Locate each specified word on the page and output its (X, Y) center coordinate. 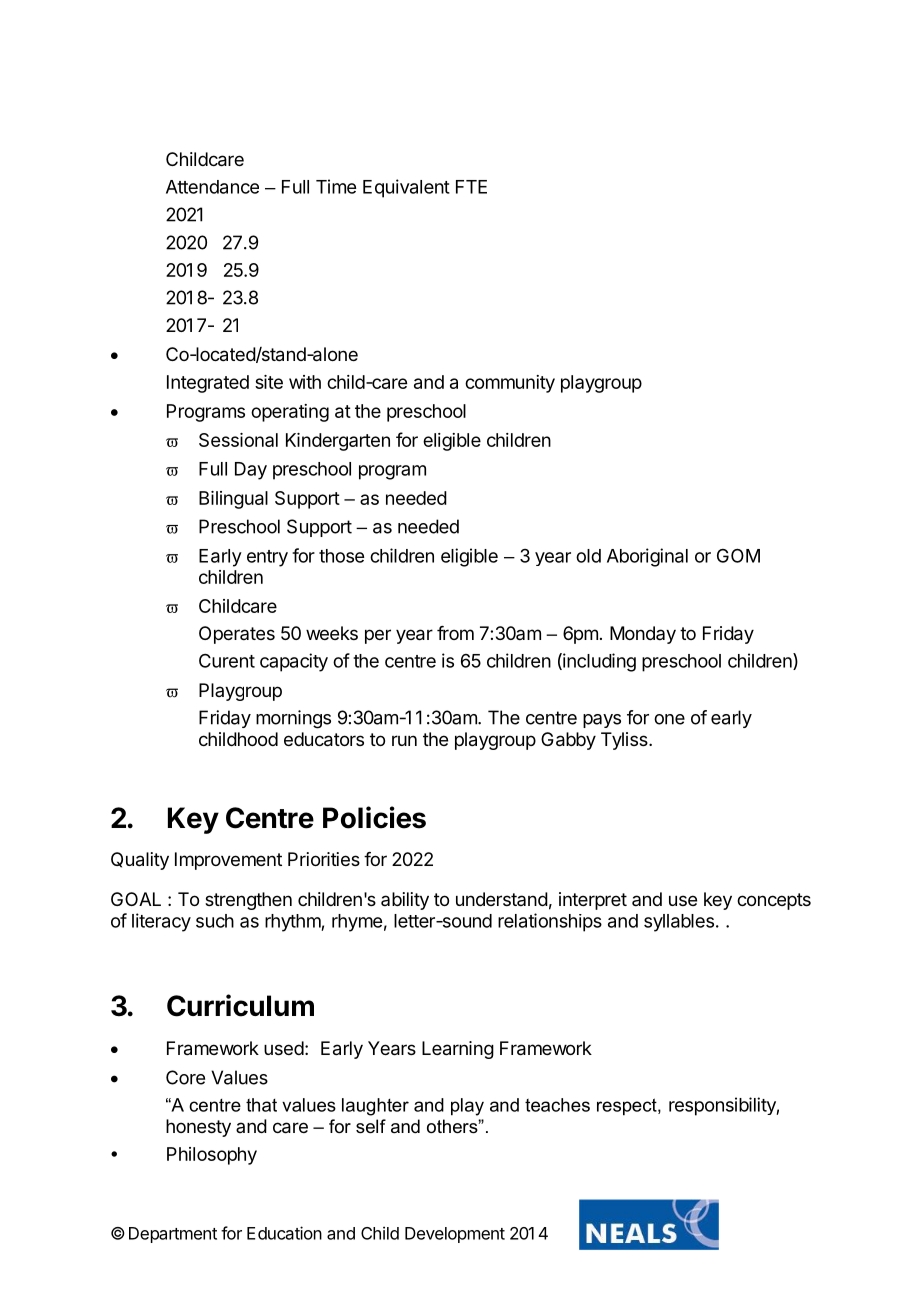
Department (173, 1235)
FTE (471, 187)
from (455, 633)
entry (267, 558)
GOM (738, 555)
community (510, 384)
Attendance (212, 187)
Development (455, 1235)
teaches (557, 1105)
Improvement (228, 861)
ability (405, 901)
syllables (679, 923)
